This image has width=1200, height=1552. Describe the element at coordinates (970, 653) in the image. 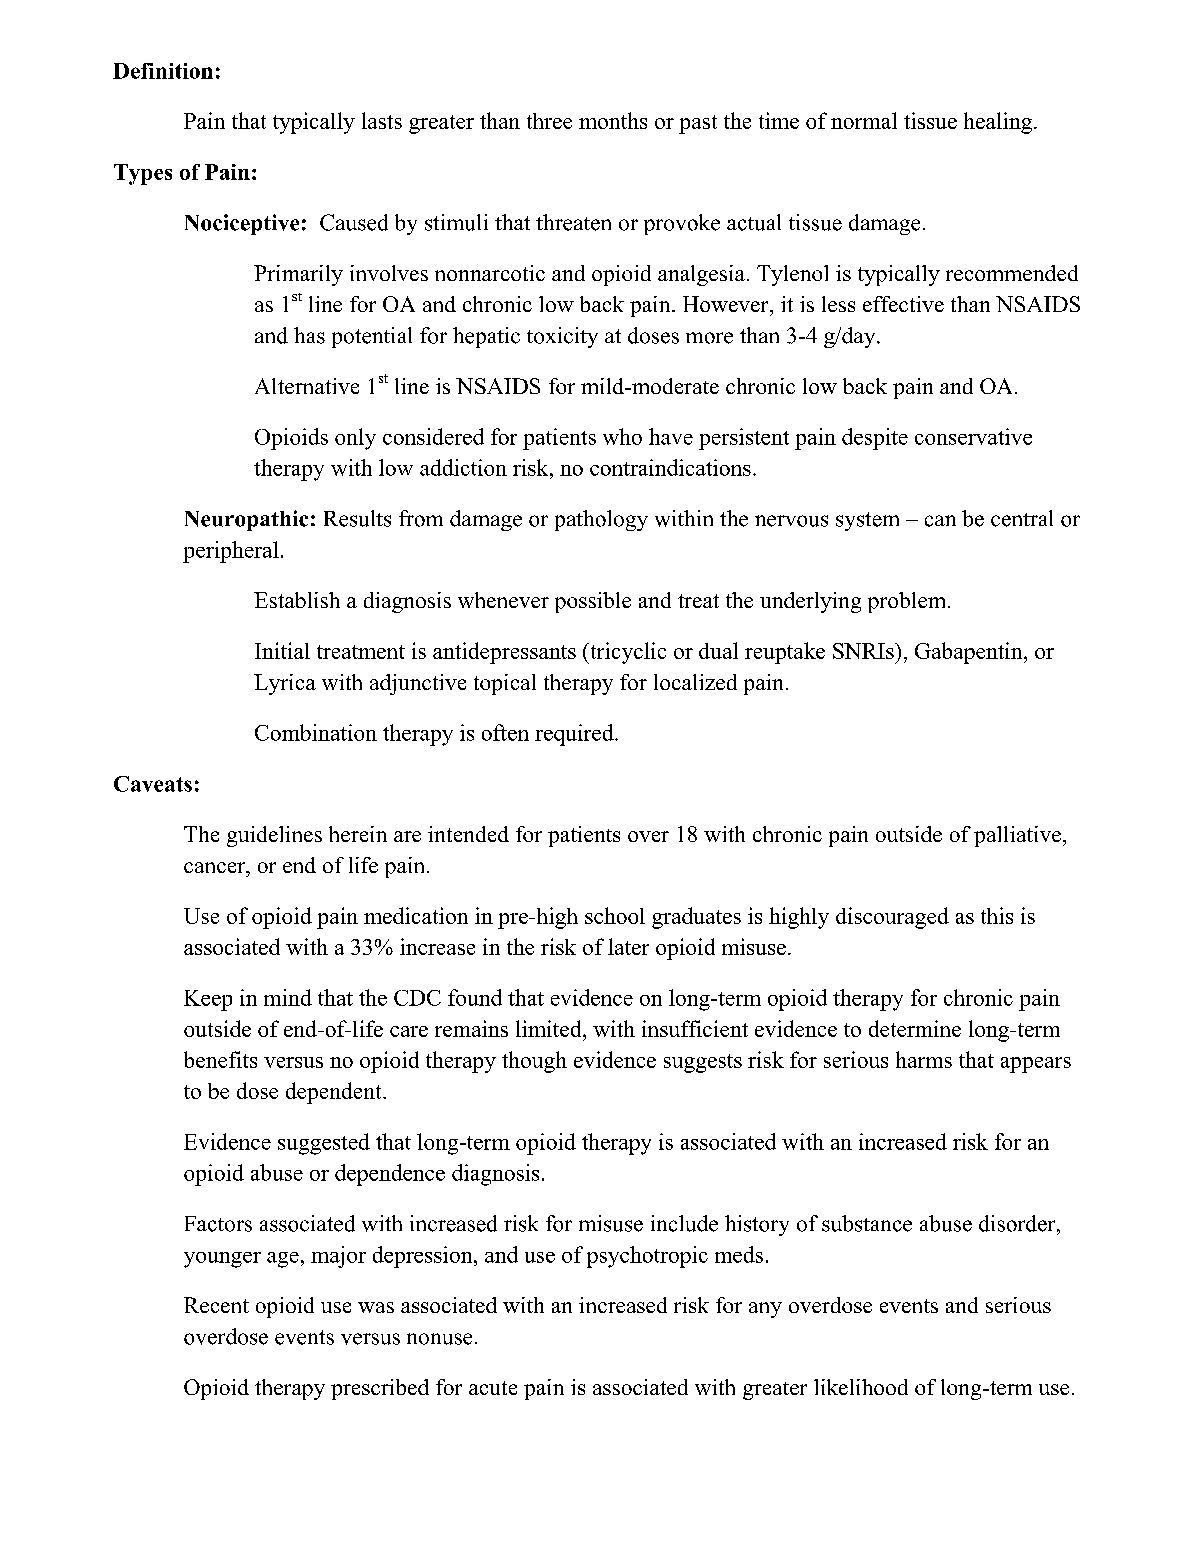

I see `Gabapentin` at that location.
